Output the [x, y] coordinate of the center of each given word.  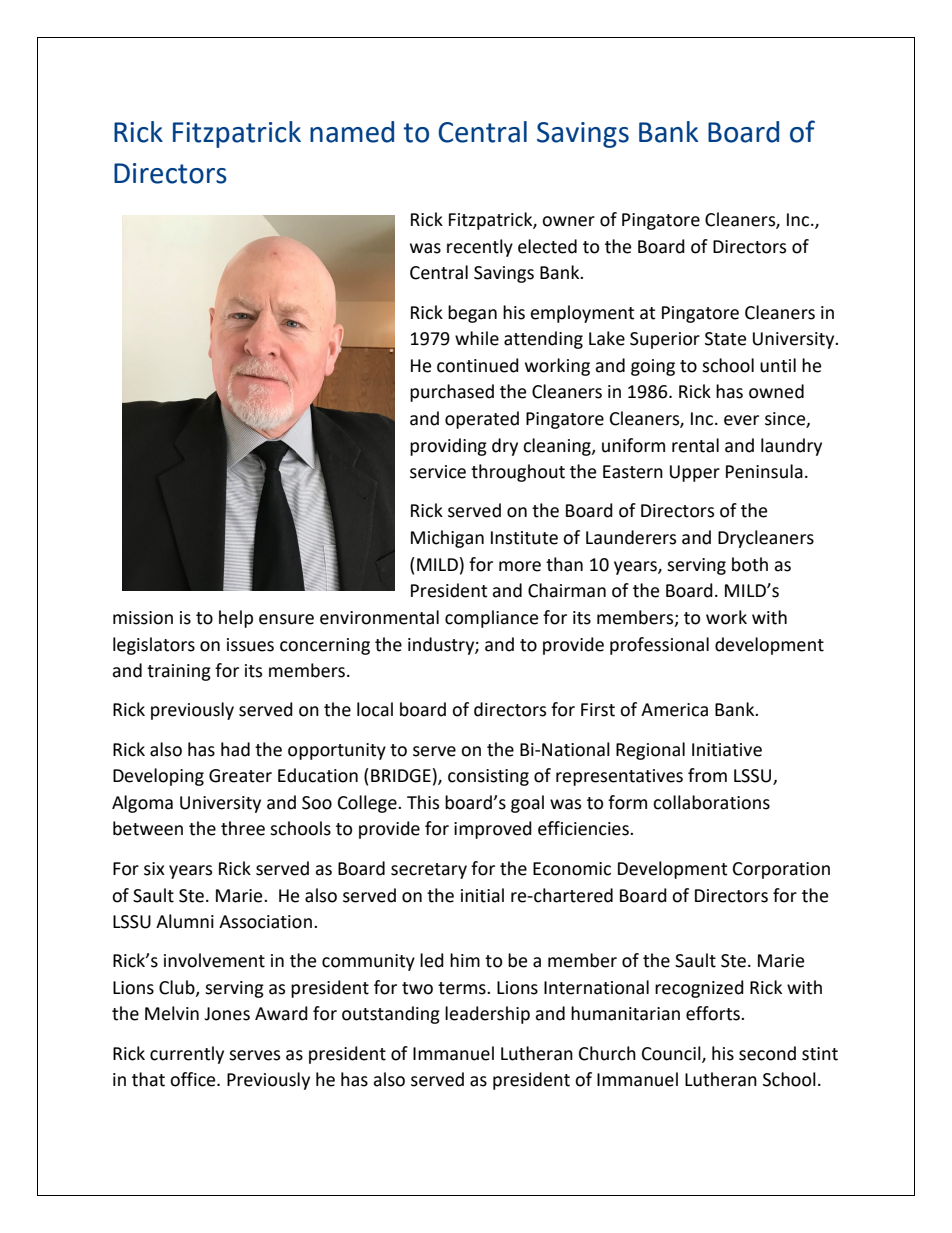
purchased [452, 393]
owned [776, 391]
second [767, 1053]
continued [478, 365]
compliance [491, 619]
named [352, 132]
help [236, 619]
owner [568, 221]
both [750, 564]
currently [187, 1055]
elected [547, 246]
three [243, 828]
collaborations [711, 802]
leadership [487, 1015]
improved [493, 830]
